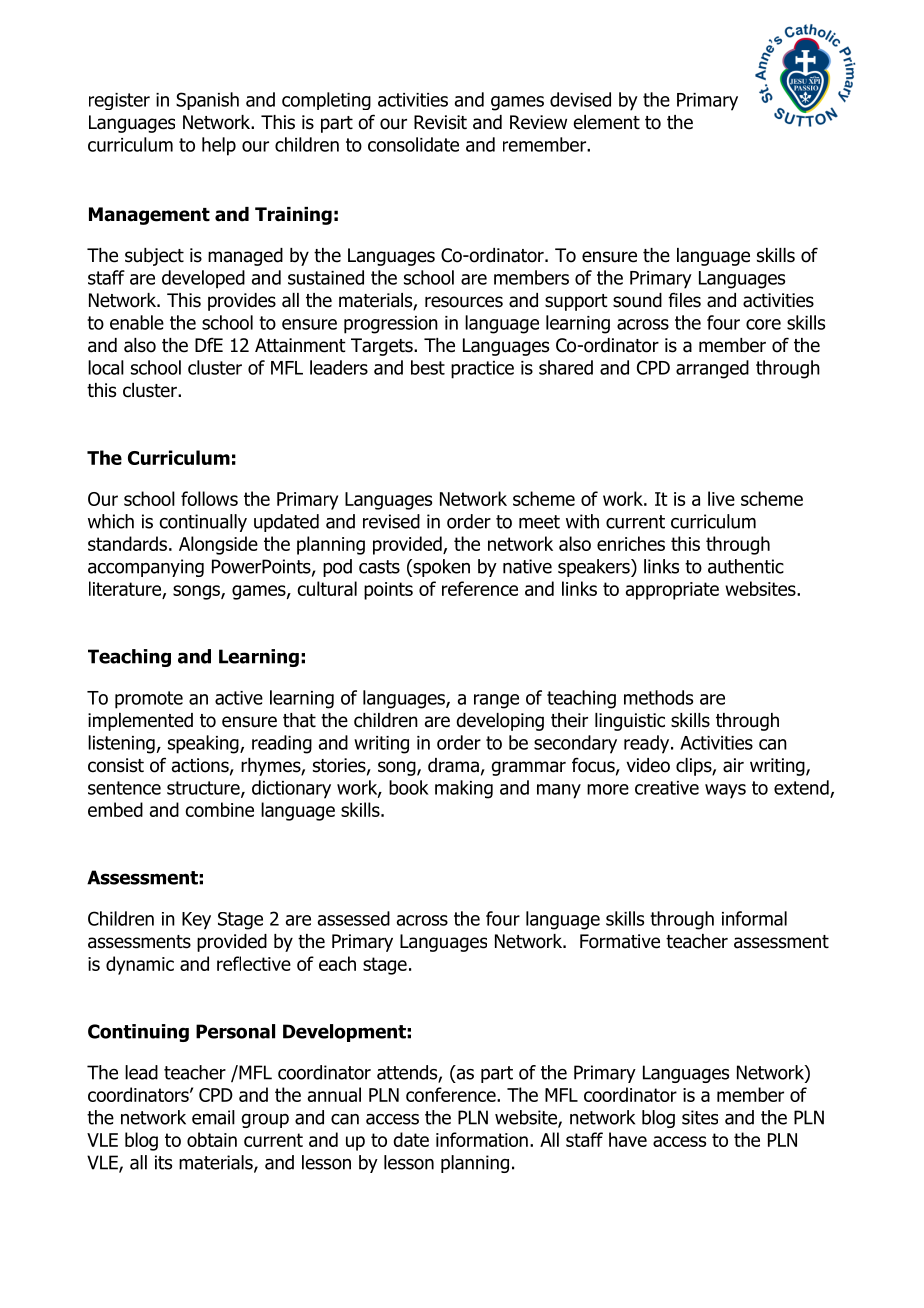 The height and width of the screenshot is (1308, 924). Describe the element at coordinates (482, 1139) in the screenshot. I see `information` at that location.
